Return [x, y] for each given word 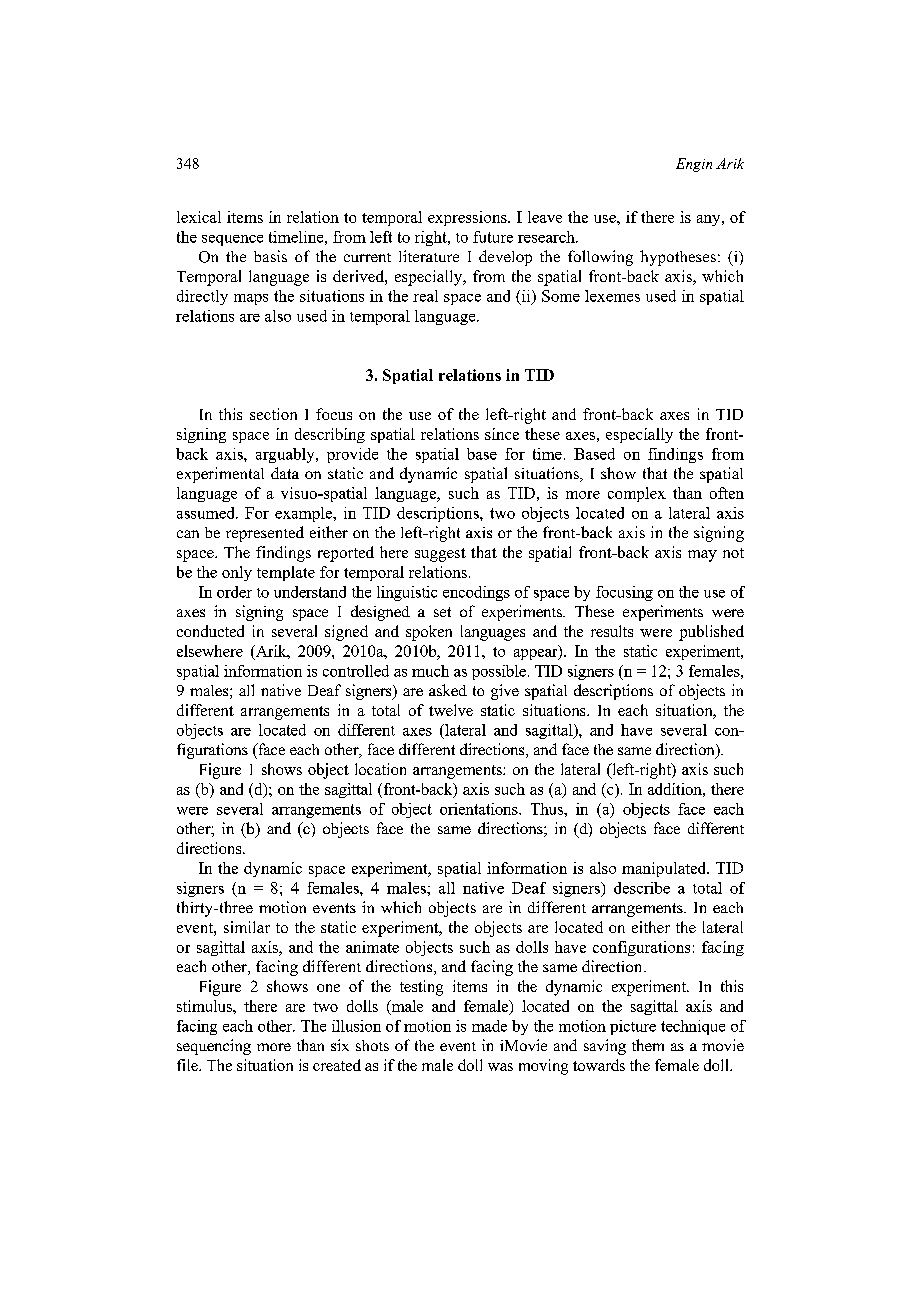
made [489, 1026]
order [234, 592]
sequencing [214, 1047]
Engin [694, 165]
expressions [468, 218]
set [442, 612]
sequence [232, 240]
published [711, 633]
